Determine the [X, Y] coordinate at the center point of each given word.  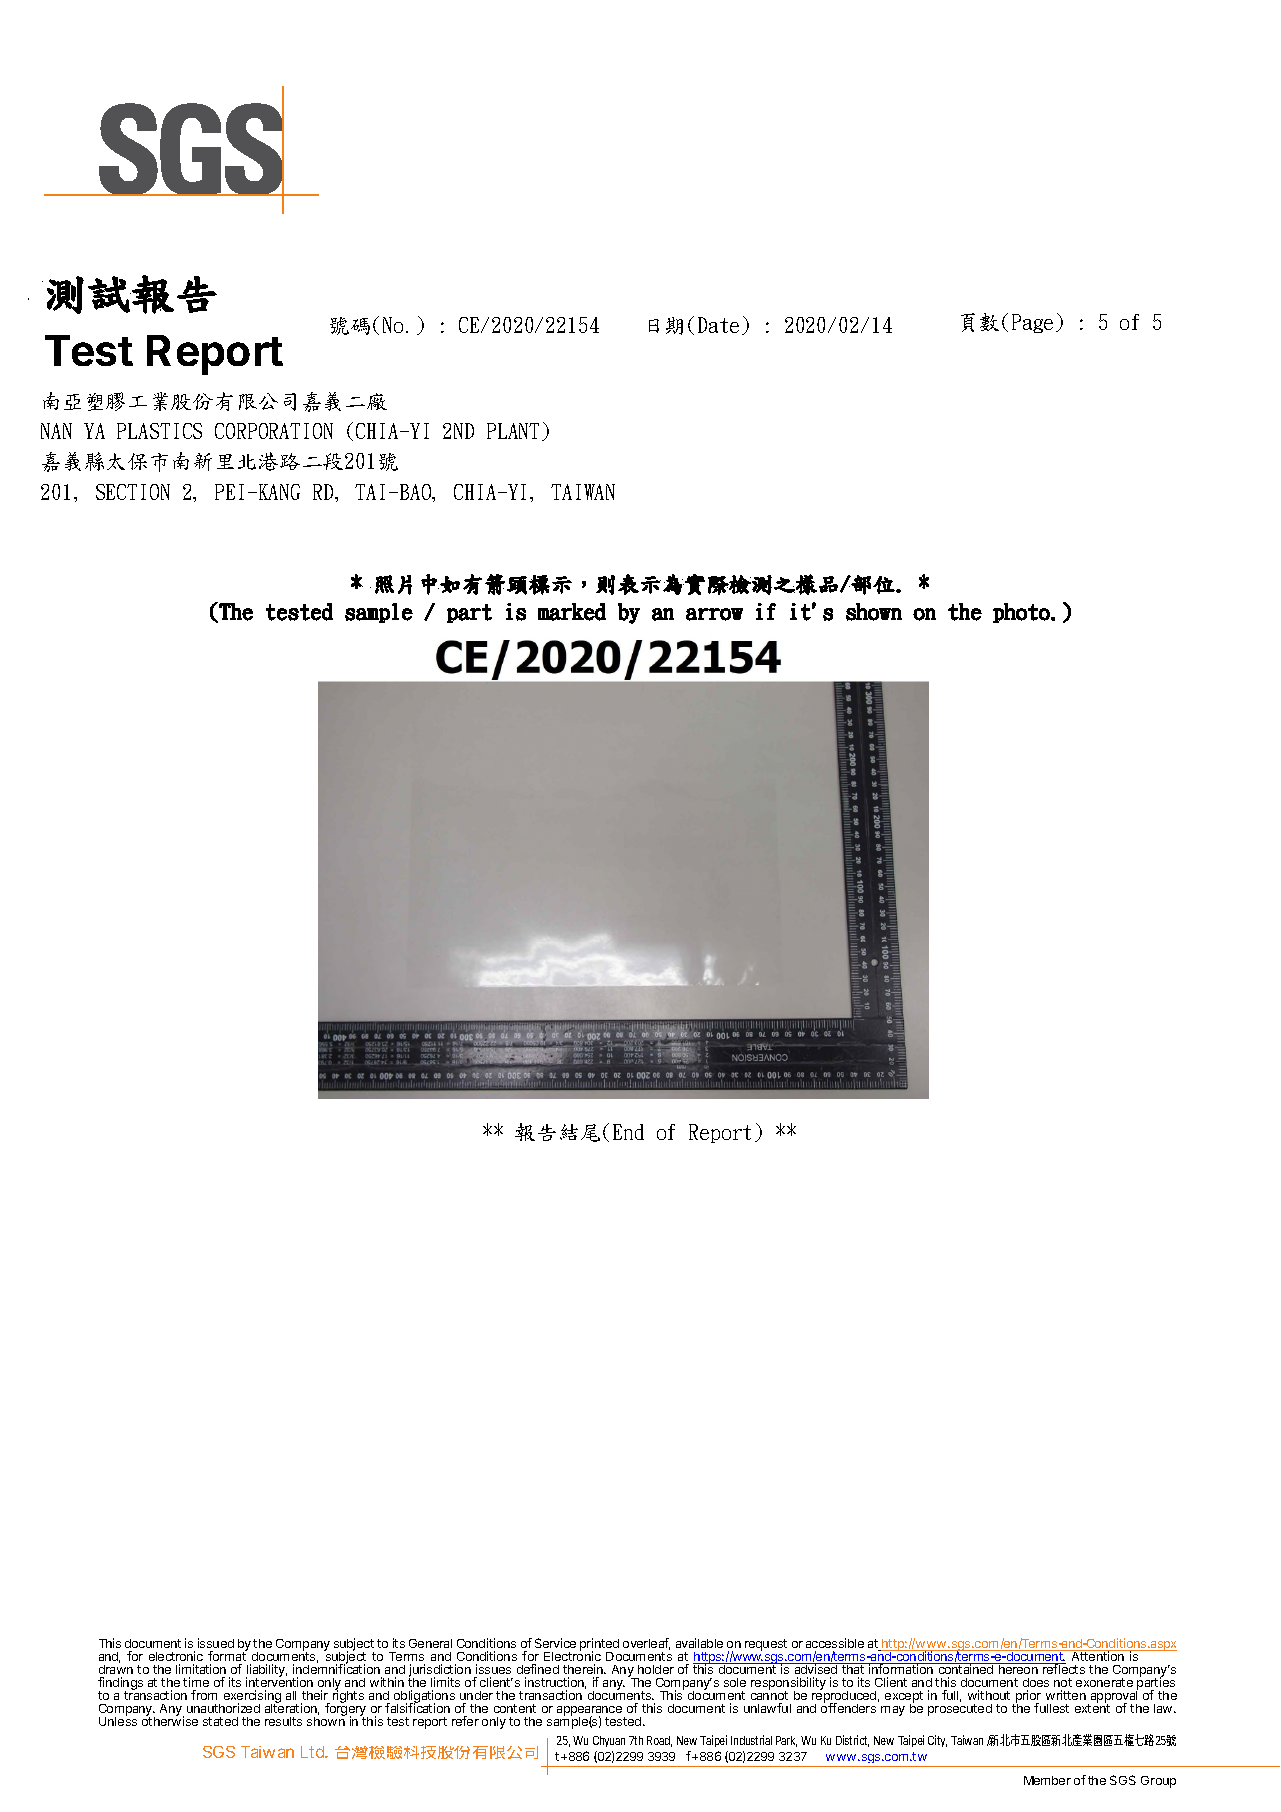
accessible [835, 1643]
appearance [591, 1712]
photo [1022, 613]
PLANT [515, 432]
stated [220, 1721]
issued [216, 1643]
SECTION [133, 492]
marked [572, 612]
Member [1047, 1780]
